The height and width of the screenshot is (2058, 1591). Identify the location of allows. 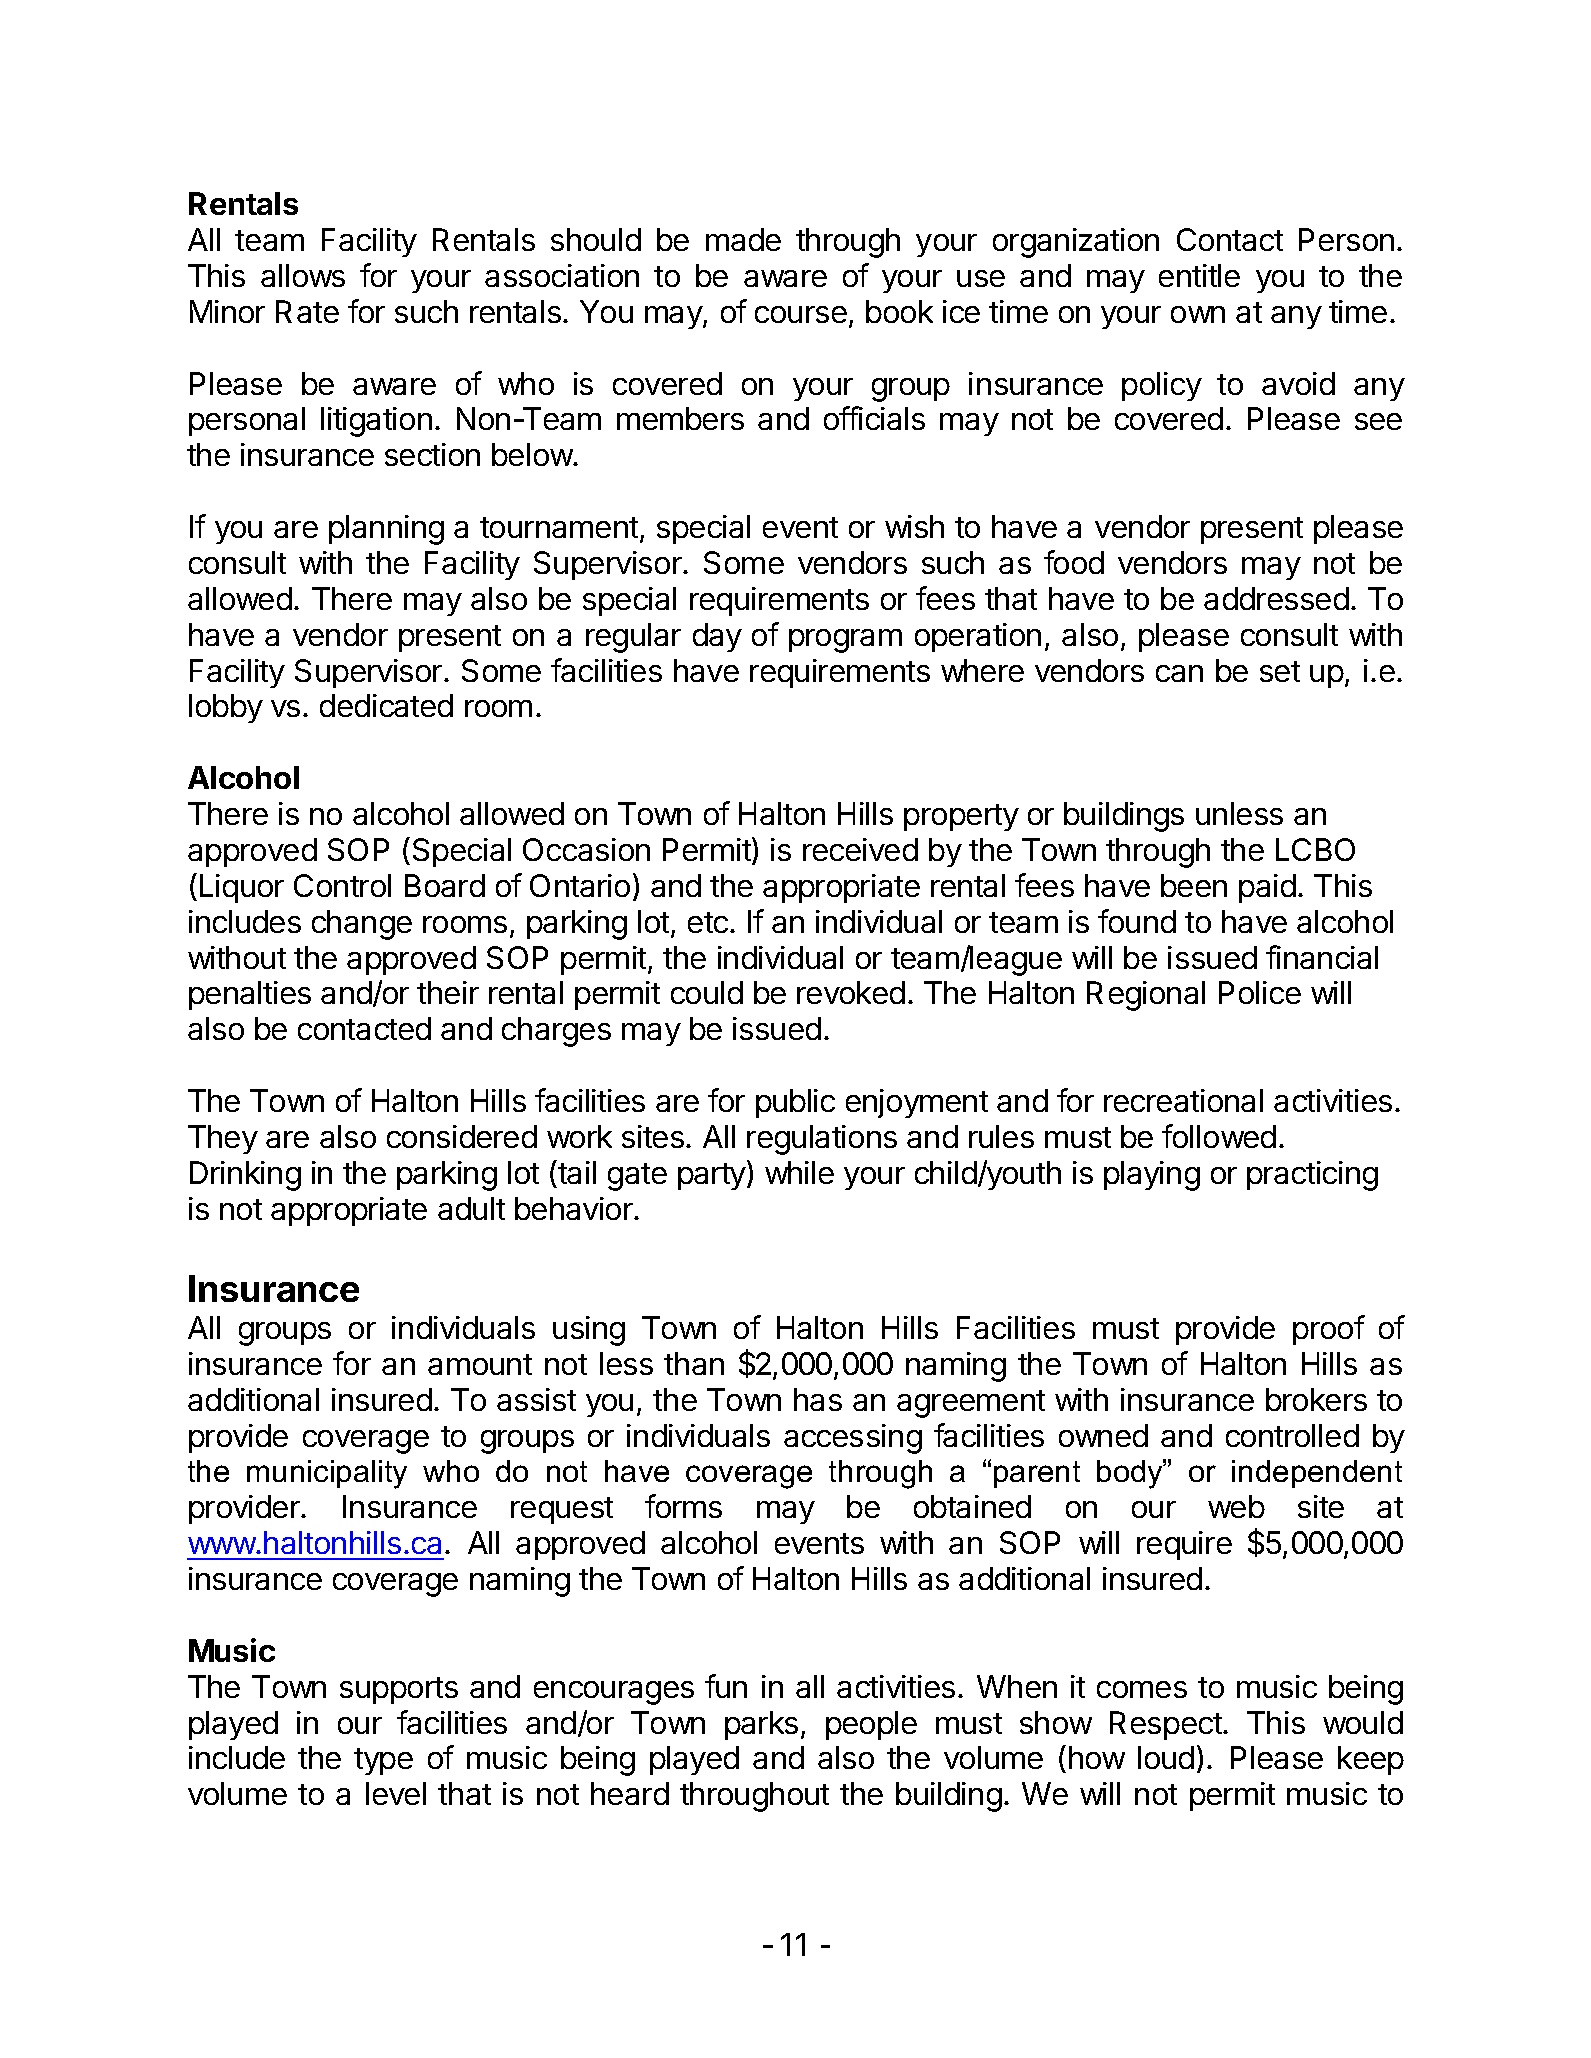
(303, 275).
